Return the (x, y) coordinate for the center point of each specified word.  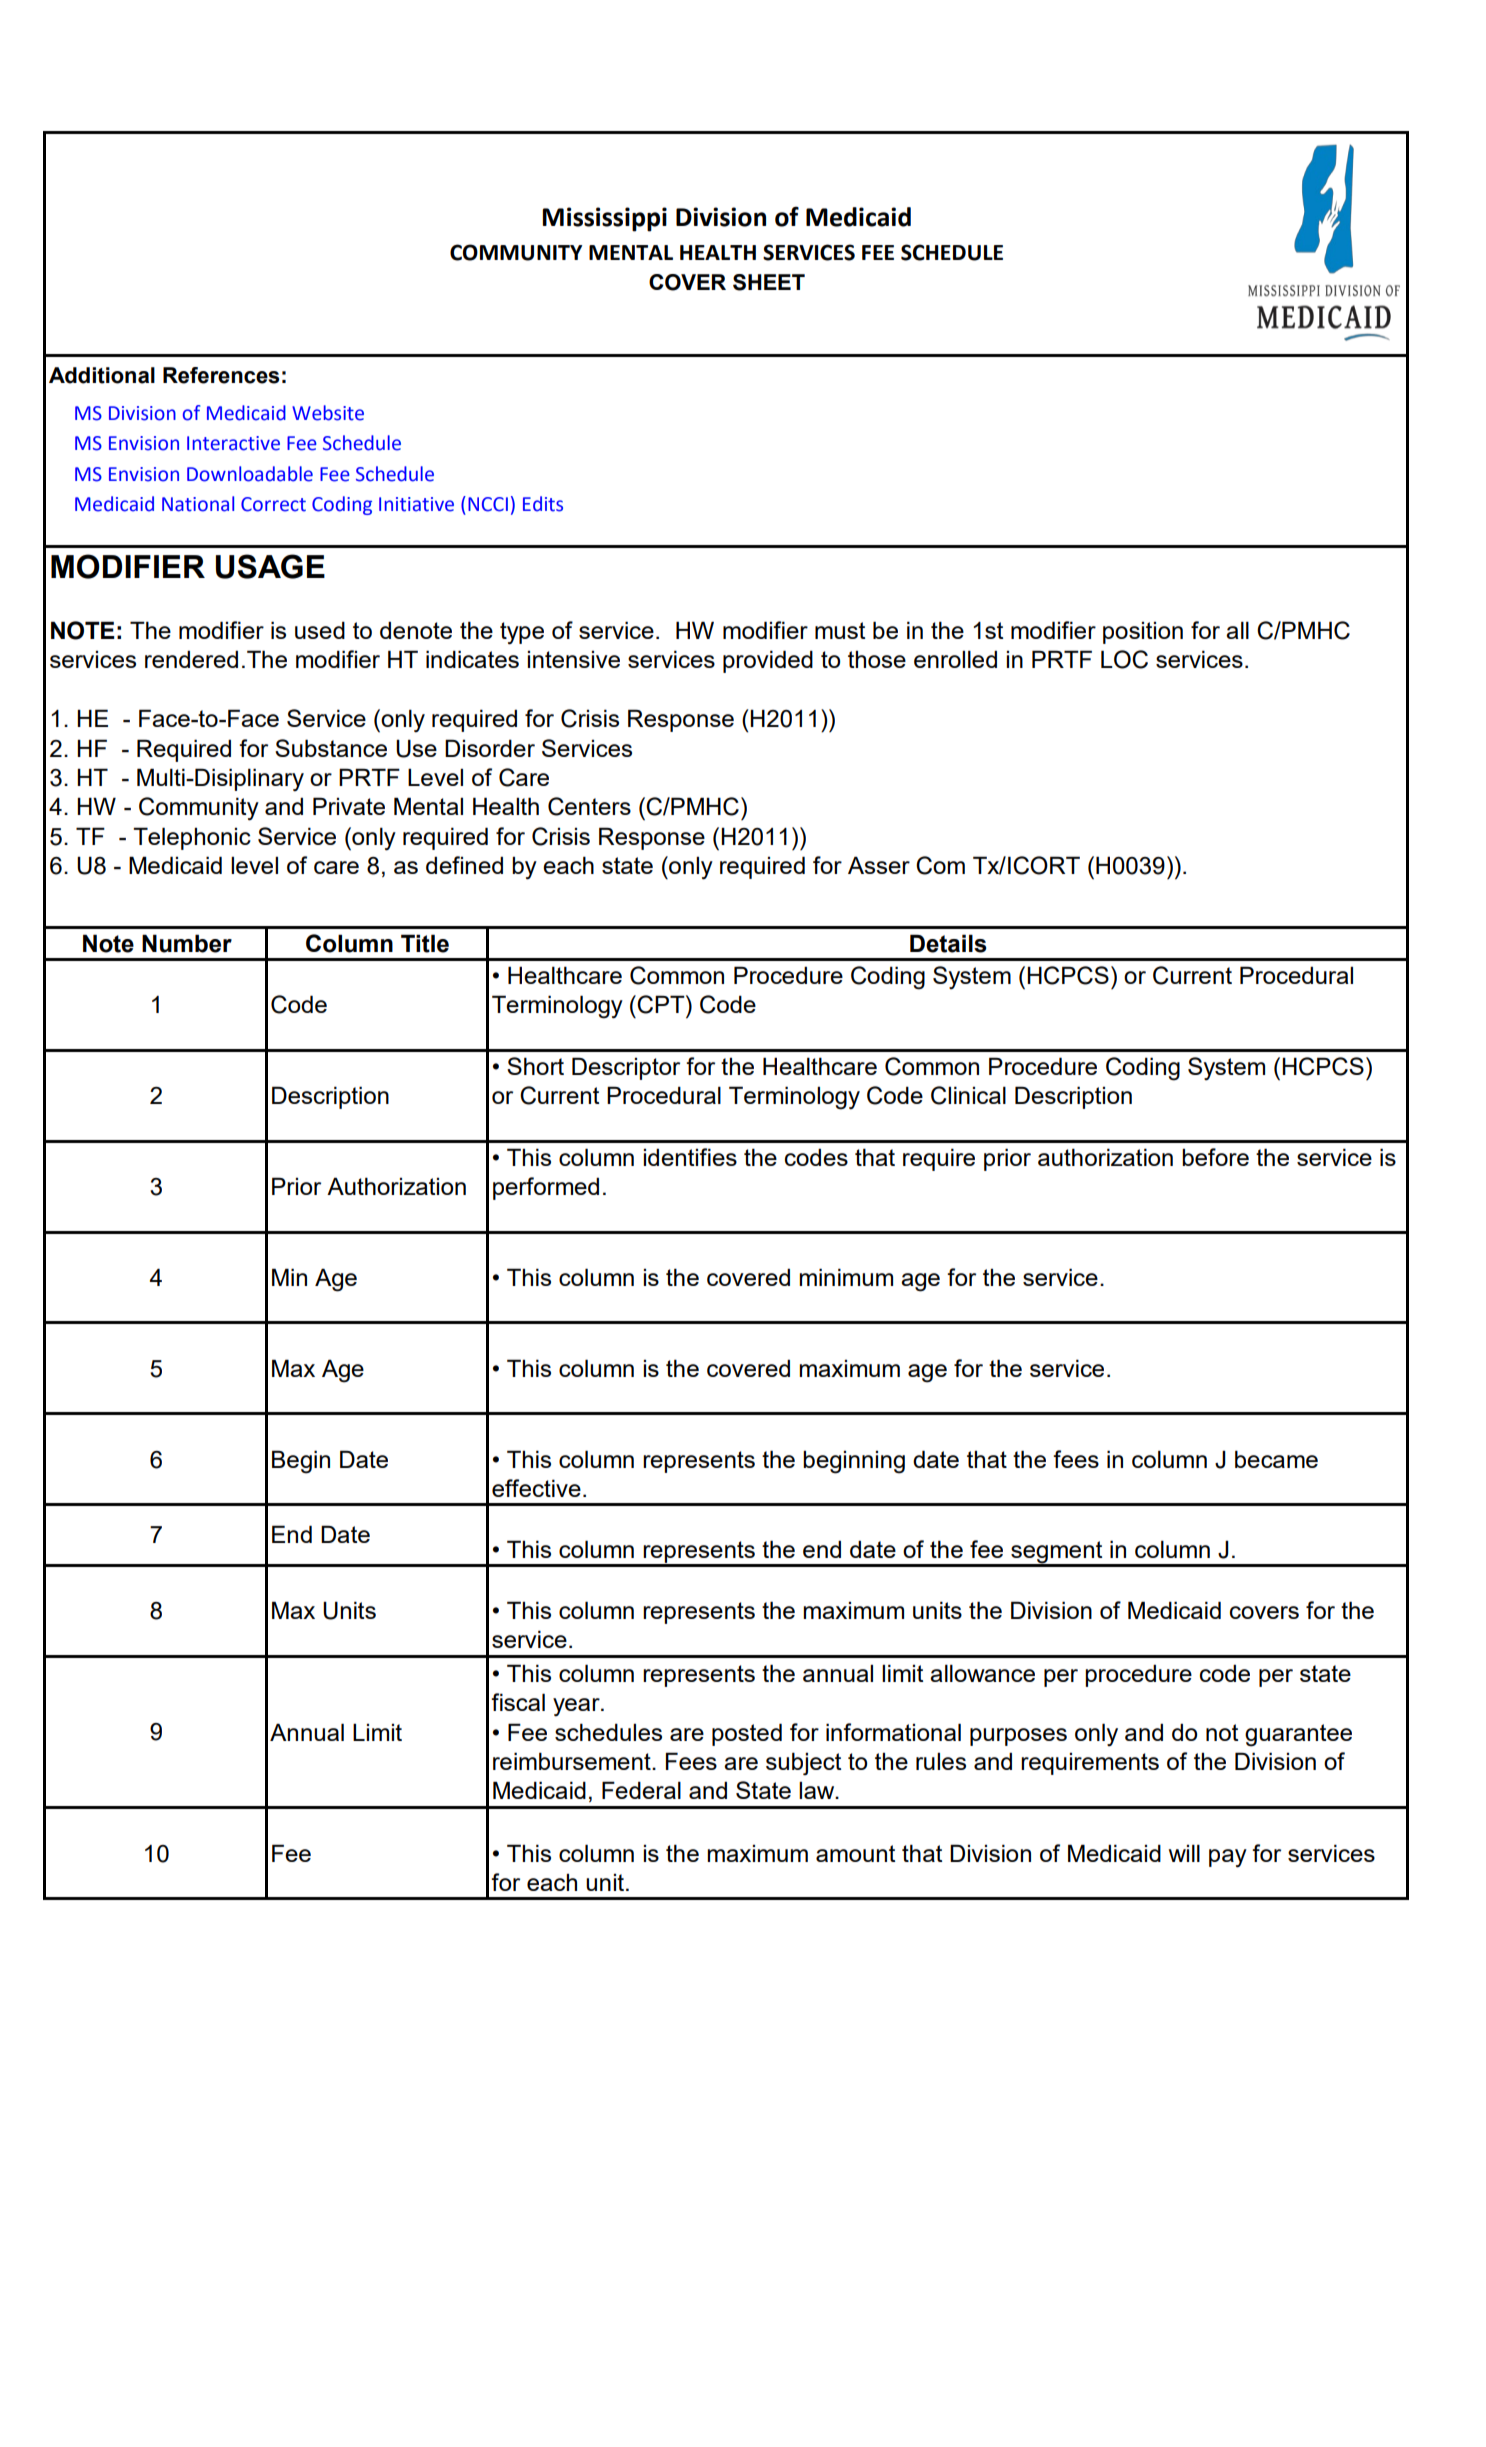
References (221, 375)
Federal (641, 1790)
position (1143, 633)
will (1184, 1853)
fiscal (518, 1702)
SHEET (769, 282)
